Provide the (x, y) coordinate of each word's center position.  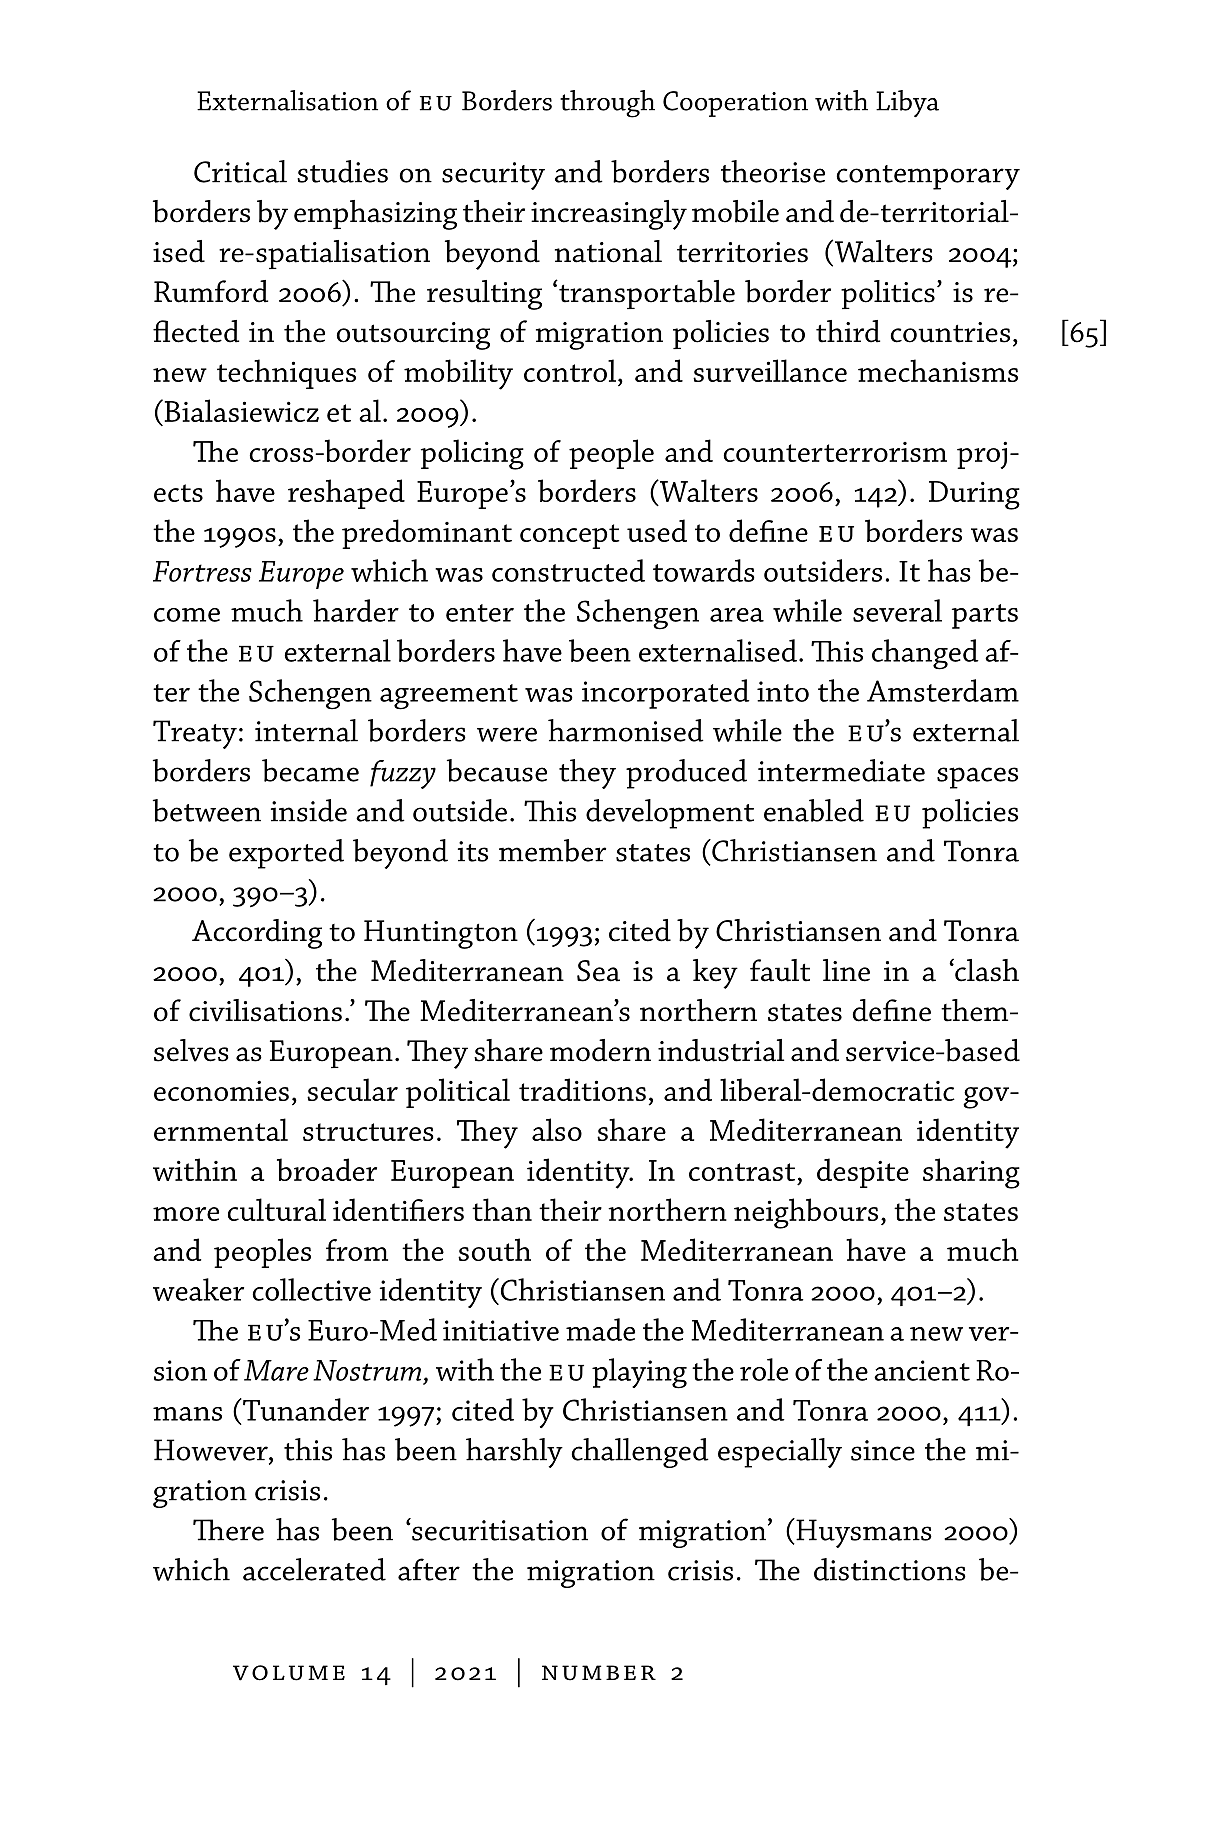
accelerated (314, 1569)
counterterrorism (835, 452)
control (570, 370)
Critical (240, 171)
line (846, 970)
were (507, 734)
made (600, 1329)
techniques (286, 374)
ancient (922, 1370)
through (607, 104)
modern (600, 1050)
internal (306, 730)
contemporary (928, 177)
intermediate (841, 770)
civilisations (265, 1010)
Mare (276, 1370)
